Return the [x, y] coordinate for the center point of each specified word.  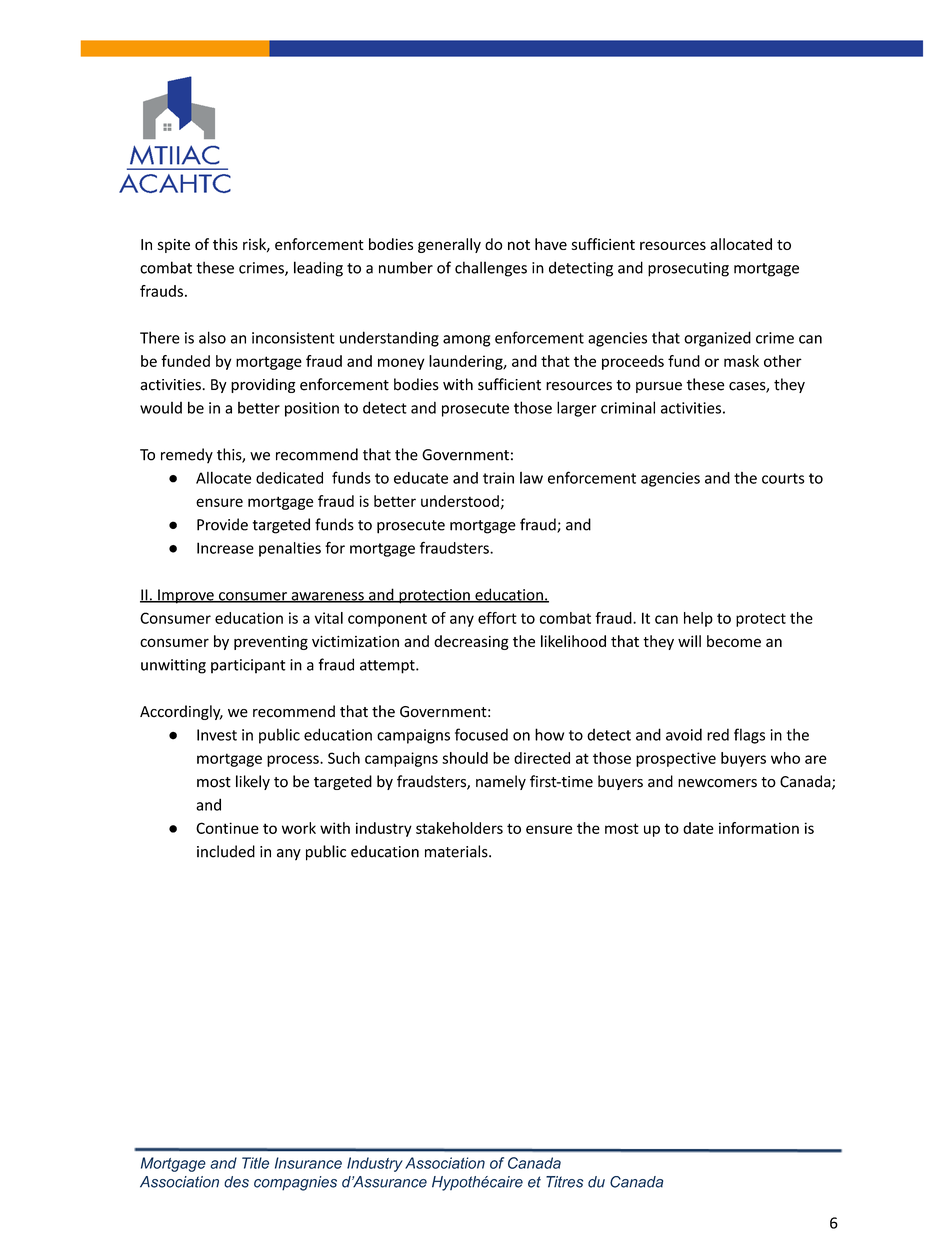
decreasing [471, 642]
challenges [491, 269]
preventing [271, 643]
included [226, 851]
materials [457, 851]
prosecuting [688, 269]
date [698, 828]
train [498, 478]
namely [501, 782]
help [698, 619]
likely [253, 782]
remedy [187, 455]
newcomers [717, 783]
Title [255, 1163]
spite [174, 246]
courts [783, 478]
